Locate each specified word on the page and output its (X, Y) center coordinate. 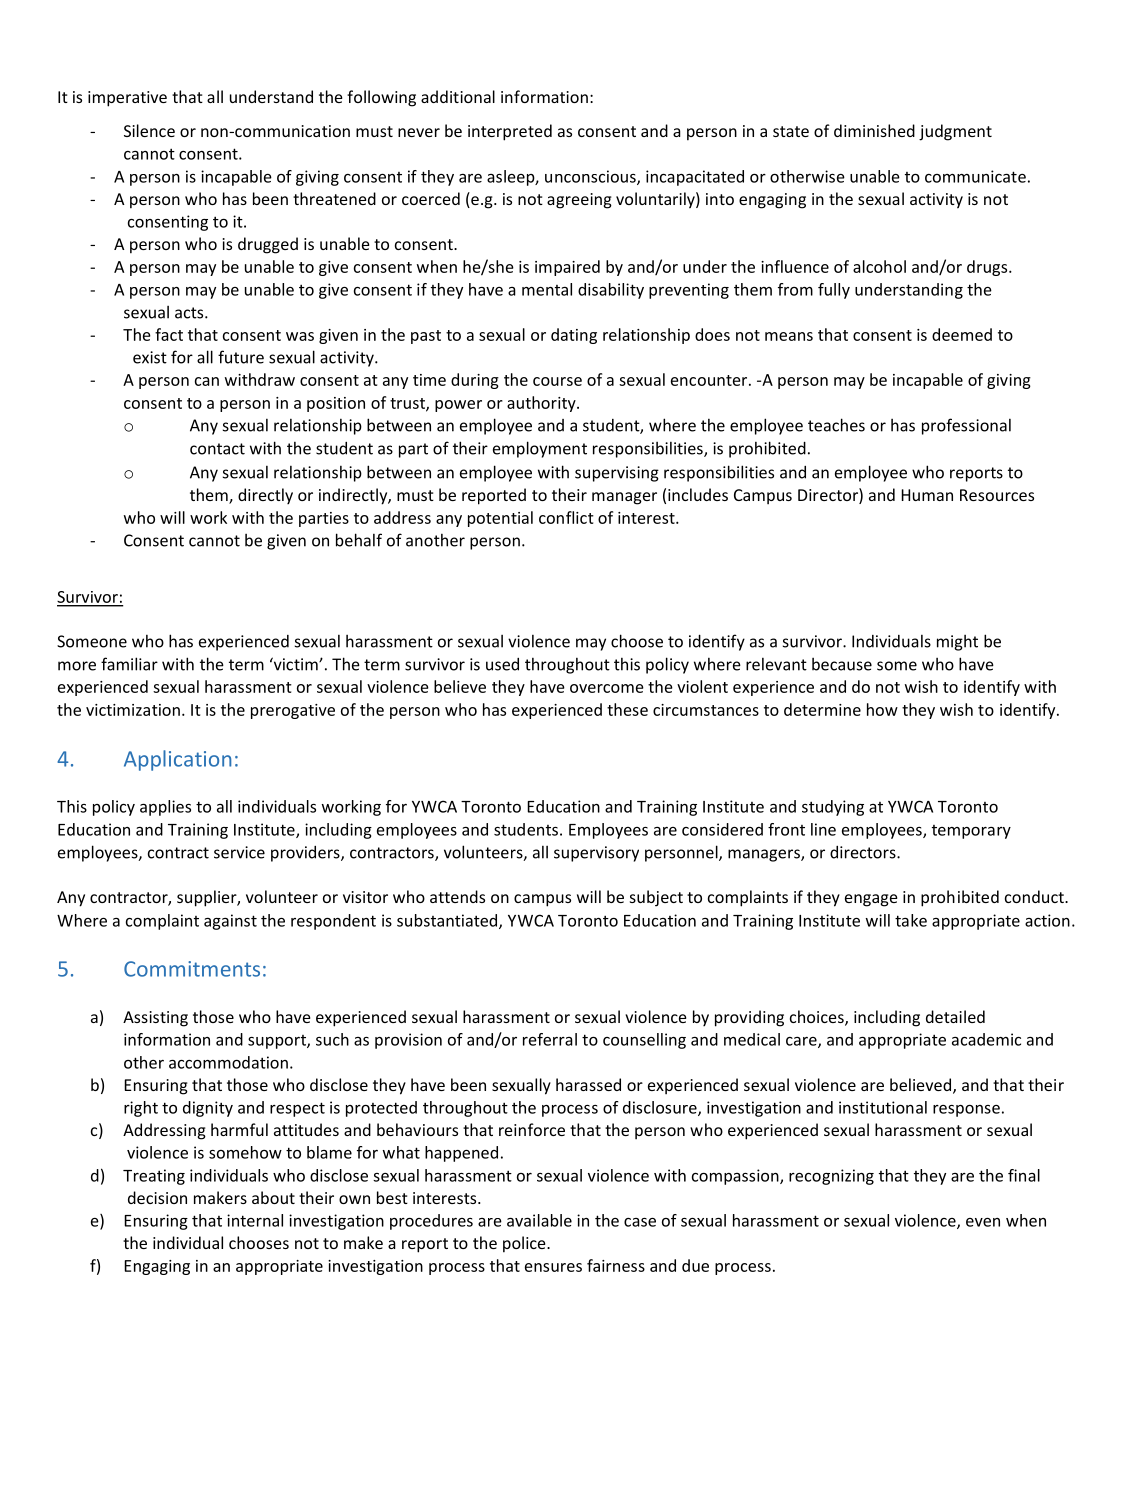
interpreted (510, 132)
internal (255, 1220)
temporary (971, 832)
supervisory (596, 854)
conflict (566, 517)
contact (217, 449)
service (239, 852)
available (539, 1220)
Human (927, 495)
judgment (955, 132)
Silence (149, 130)
